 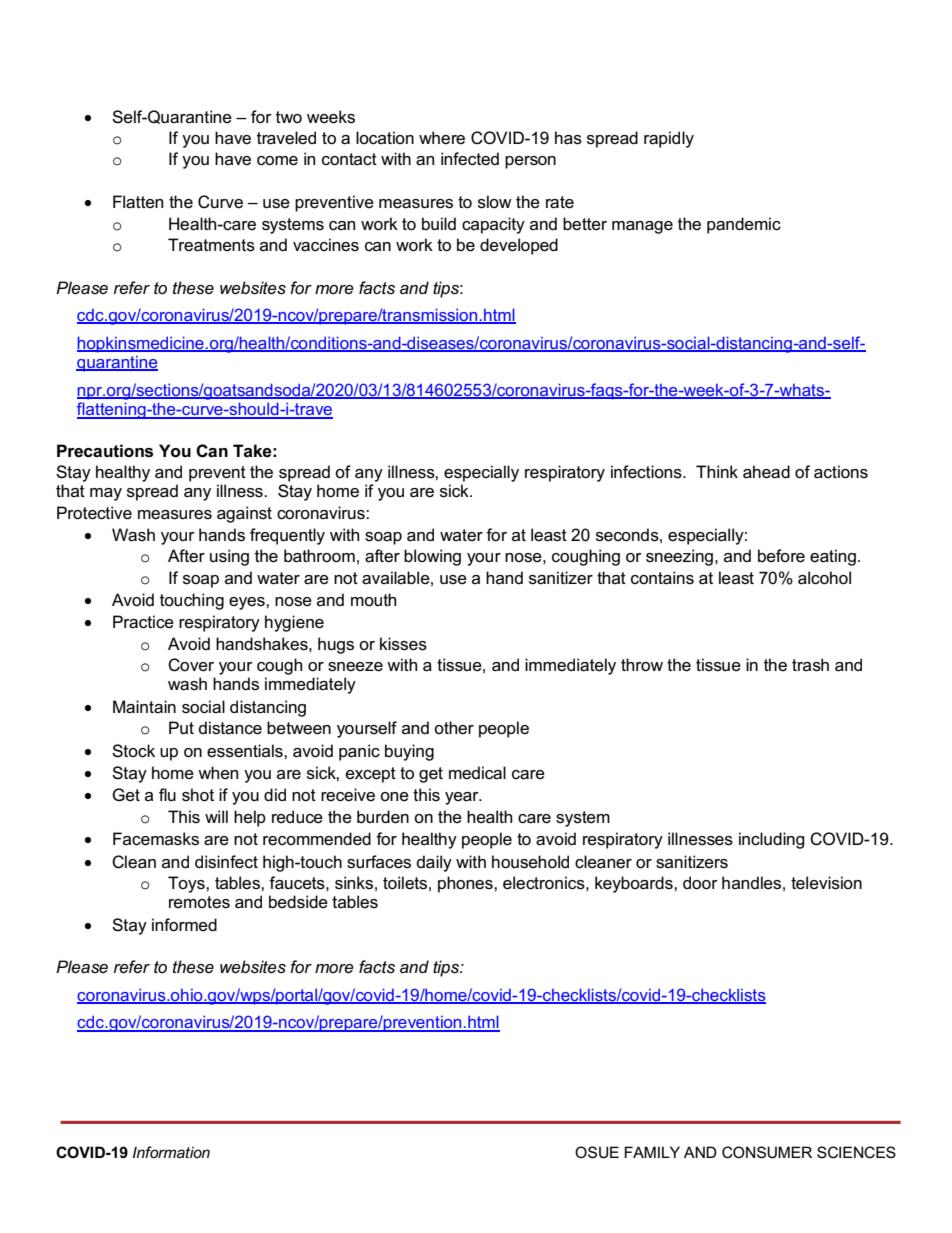 I want to click on FAMILY, so click(x=652, y=1152).
